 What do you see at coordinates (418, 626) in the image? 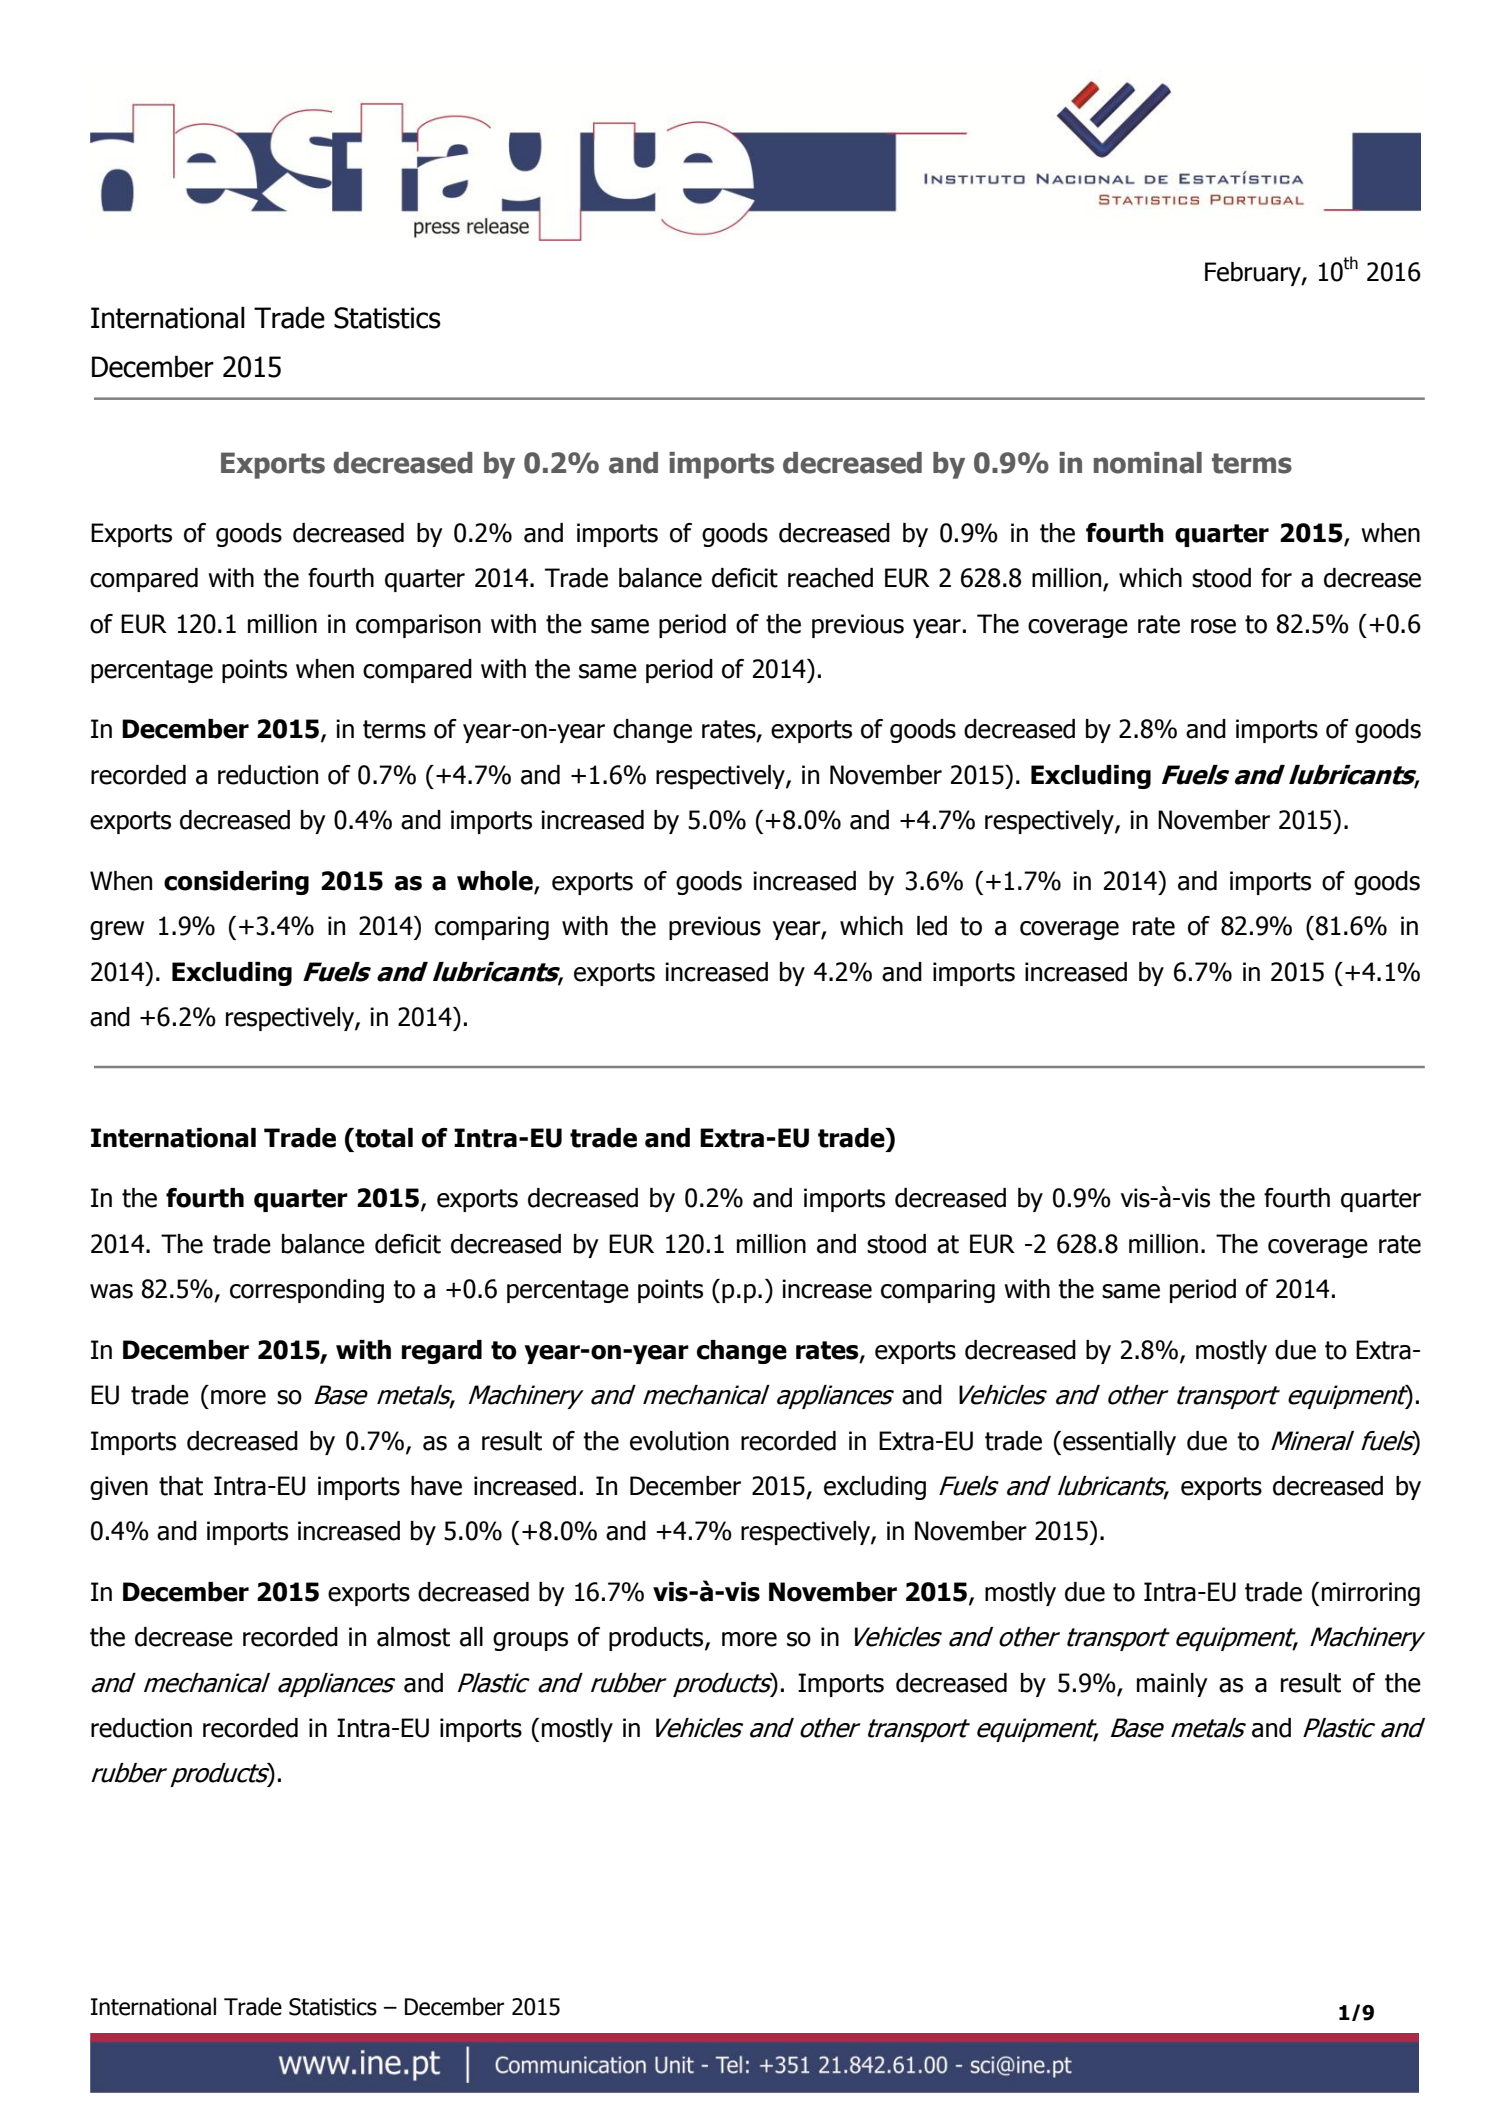
I see `comparison` at bounding box center [418, 626].
